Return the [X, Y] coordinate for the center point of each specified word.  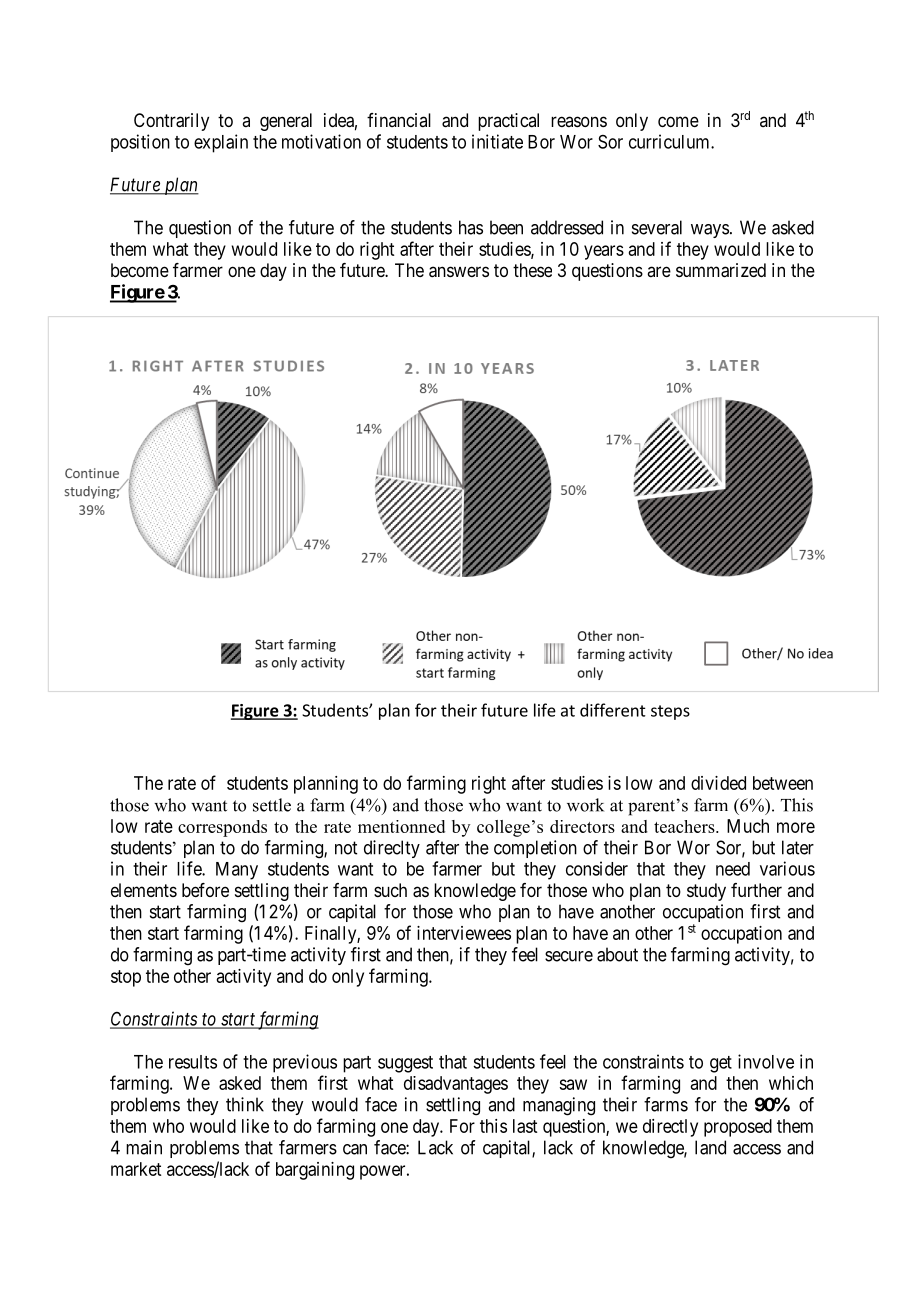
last [525, 1126]
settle [272, 805]
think [245, 1104]
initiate [497, 141]
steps [670, 712]
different [613, 710]
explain [221, 143]
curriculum [670, 141]
